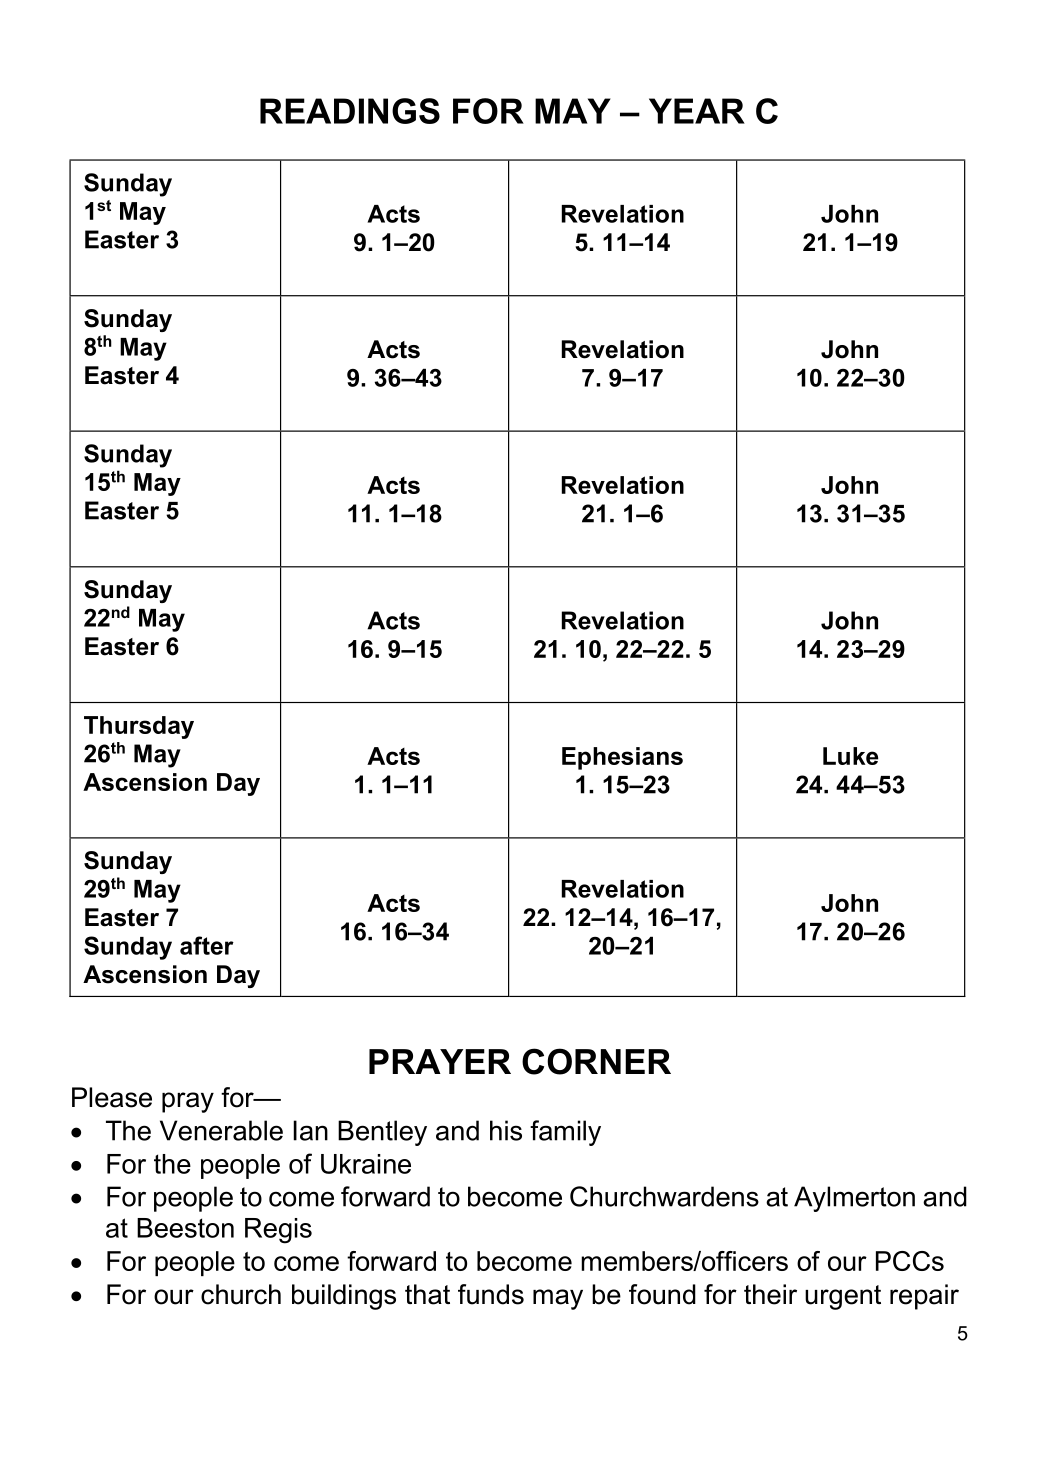  Describe the element at coordinates (697, 111) in the screenshot. I see `YEAR` at that location.
